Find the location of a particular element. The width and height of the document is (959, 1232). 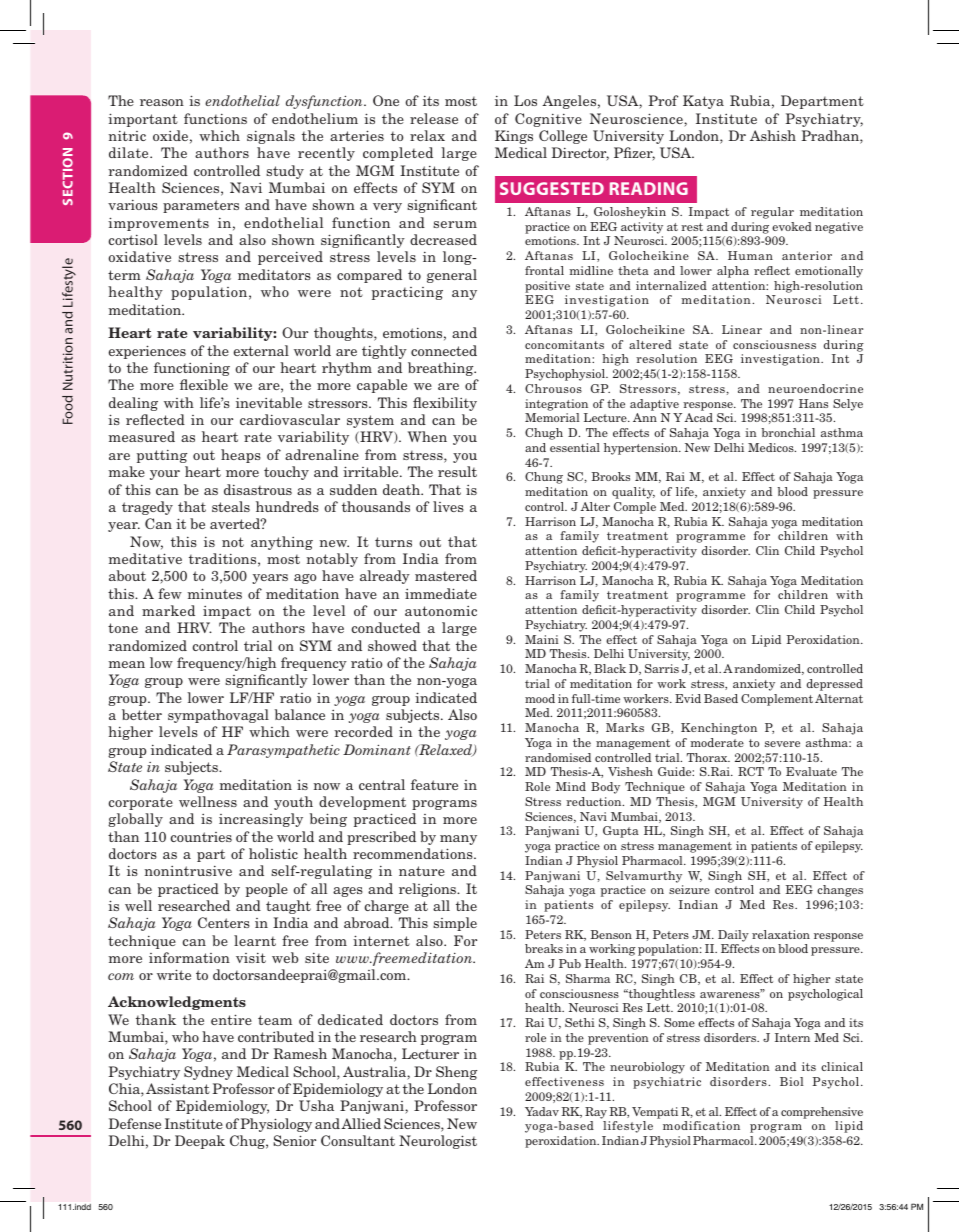

Assistant is located at coordinates (178, 1088).
